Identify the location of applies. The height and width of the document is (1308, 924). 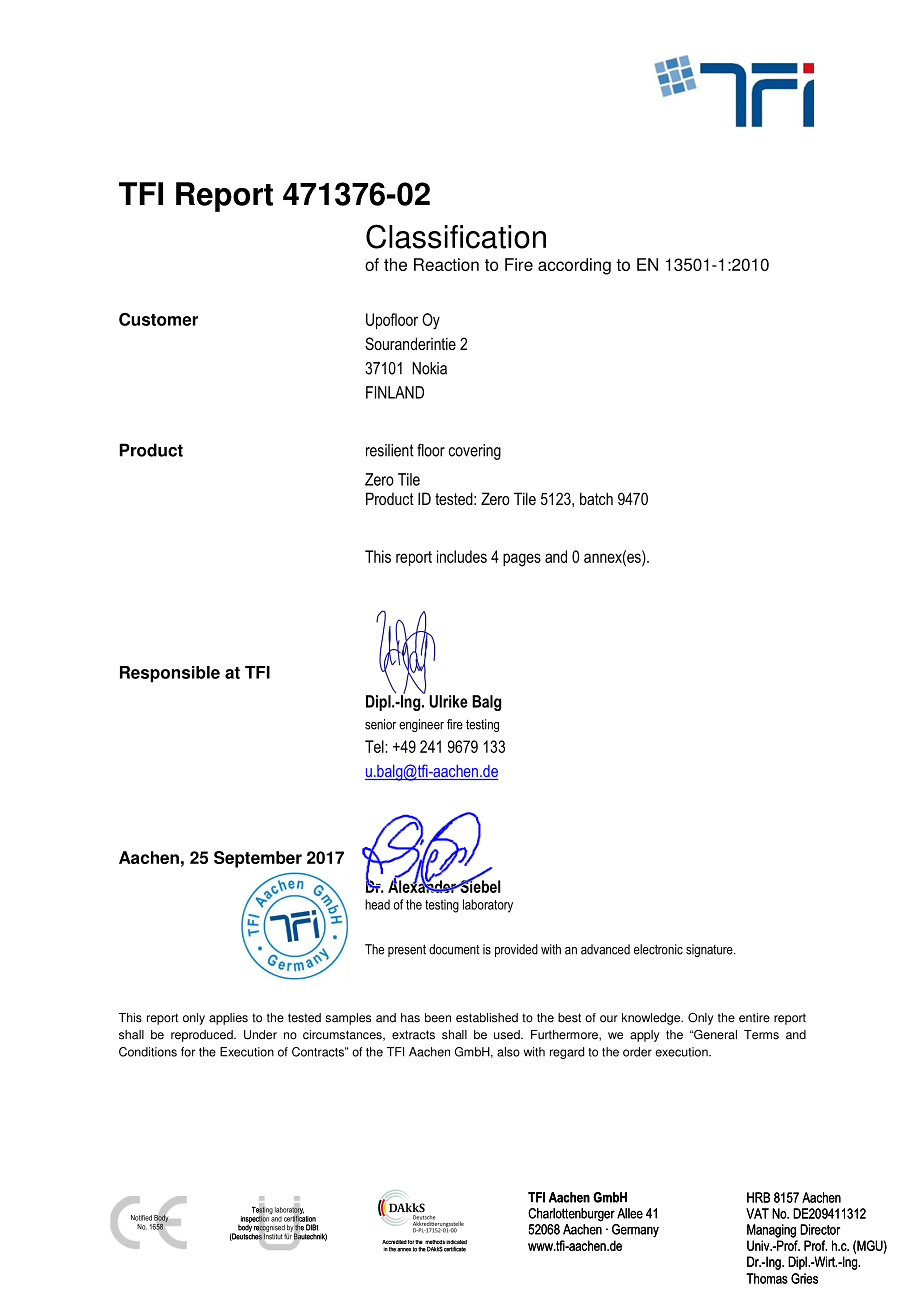
(228, 1019).
